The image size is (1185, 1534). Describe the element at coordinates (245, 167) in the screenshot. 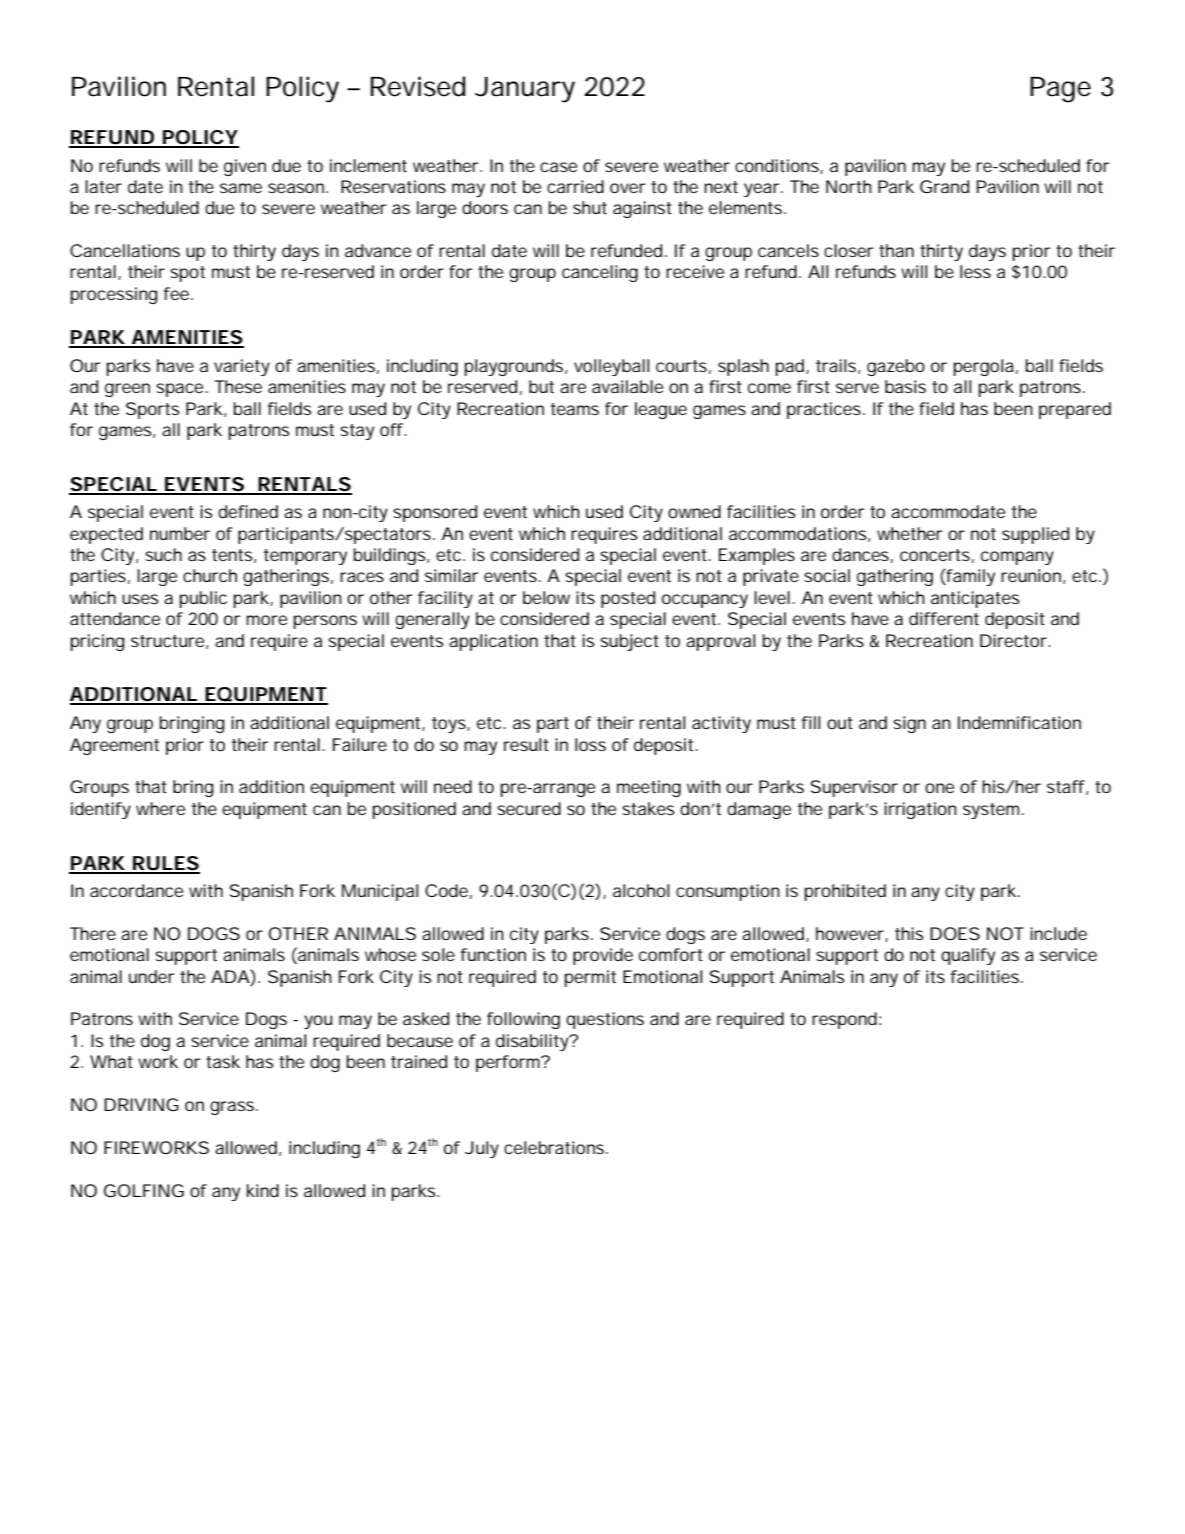

I see `given` at that location.
